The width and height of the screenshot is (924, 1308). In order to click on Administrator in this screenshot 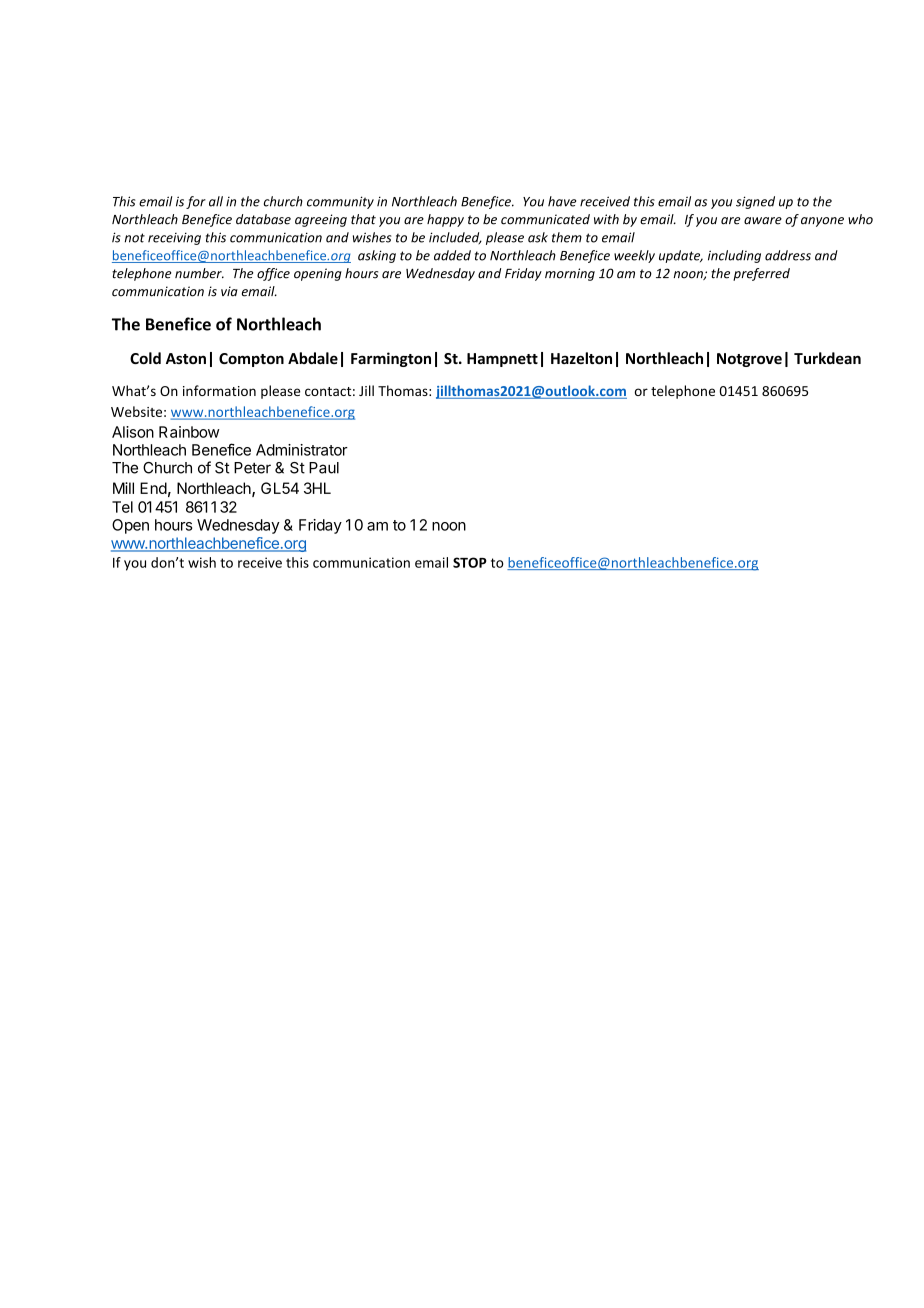, I will do `click(302, 450)`.
